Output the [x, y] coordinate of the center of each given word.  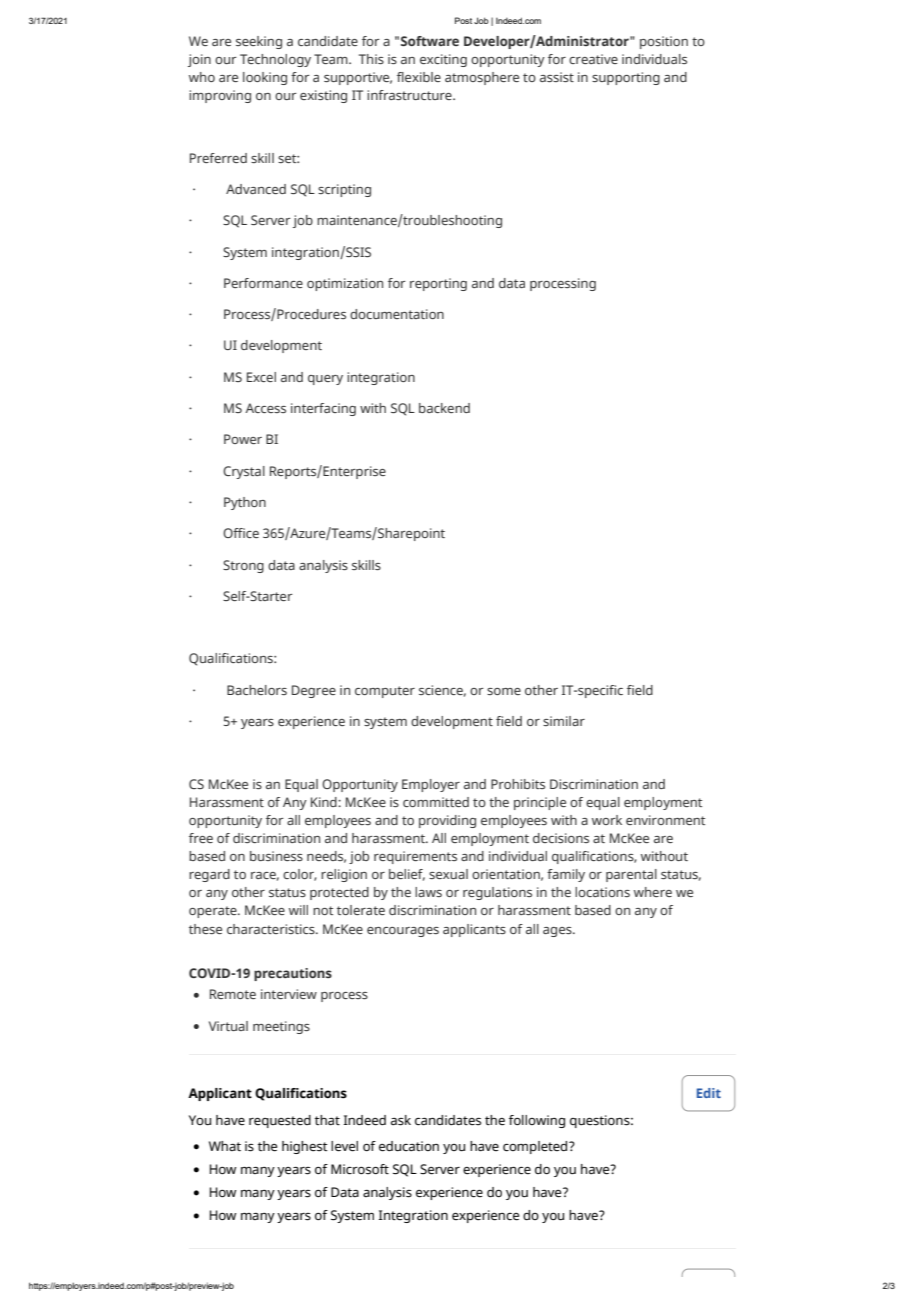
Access [265, 408]
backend [444, 408]
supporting [626, 78]
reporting [438, 284]
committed [436, 802]
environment [665, 820]
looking [265, 78]
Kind [325, 802]
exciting [443, 60]
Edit [709, 1093]
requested [280, 1121]
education [409, 1146]
